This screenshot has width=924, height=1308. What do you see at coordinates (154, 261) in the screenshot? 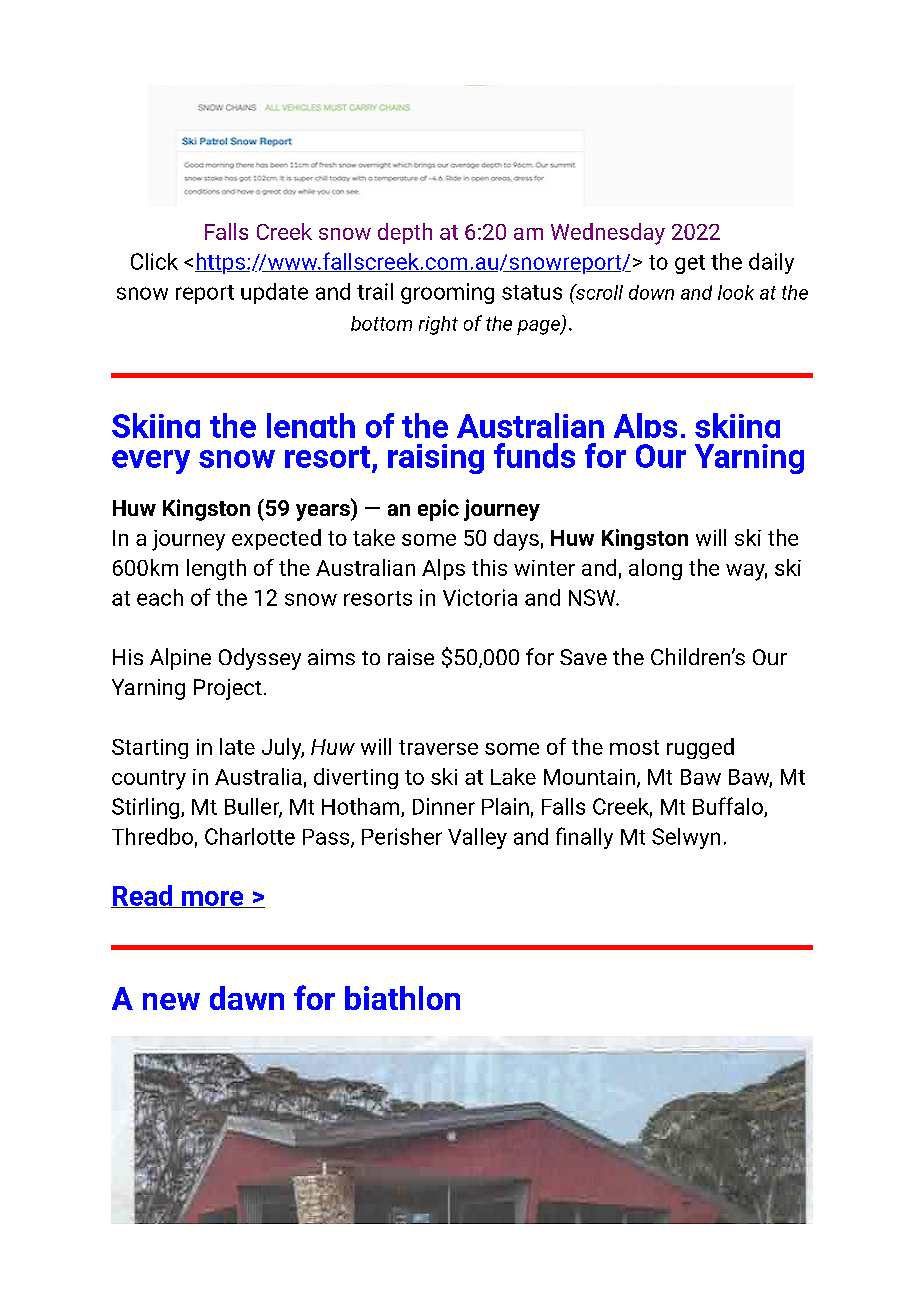
I see `Click` at bounding box center [154, 261].
